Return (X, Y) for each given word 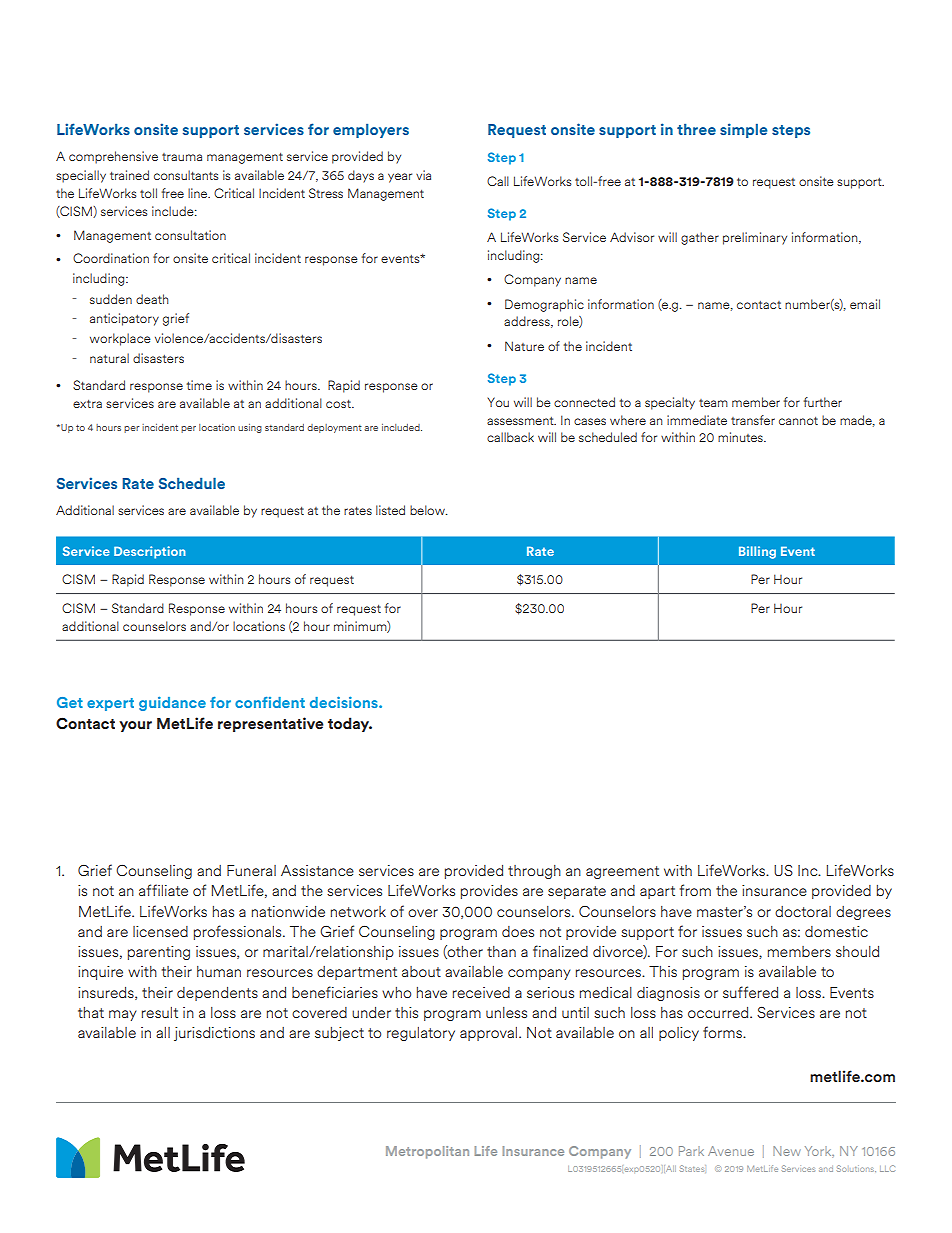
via (423, 175)
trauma (182, 157)
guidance (172, 703)
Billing (757, 552)
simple (744, 130)
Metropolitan (427, 1152)
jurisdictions (214, 1034)
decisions (345, 702)
